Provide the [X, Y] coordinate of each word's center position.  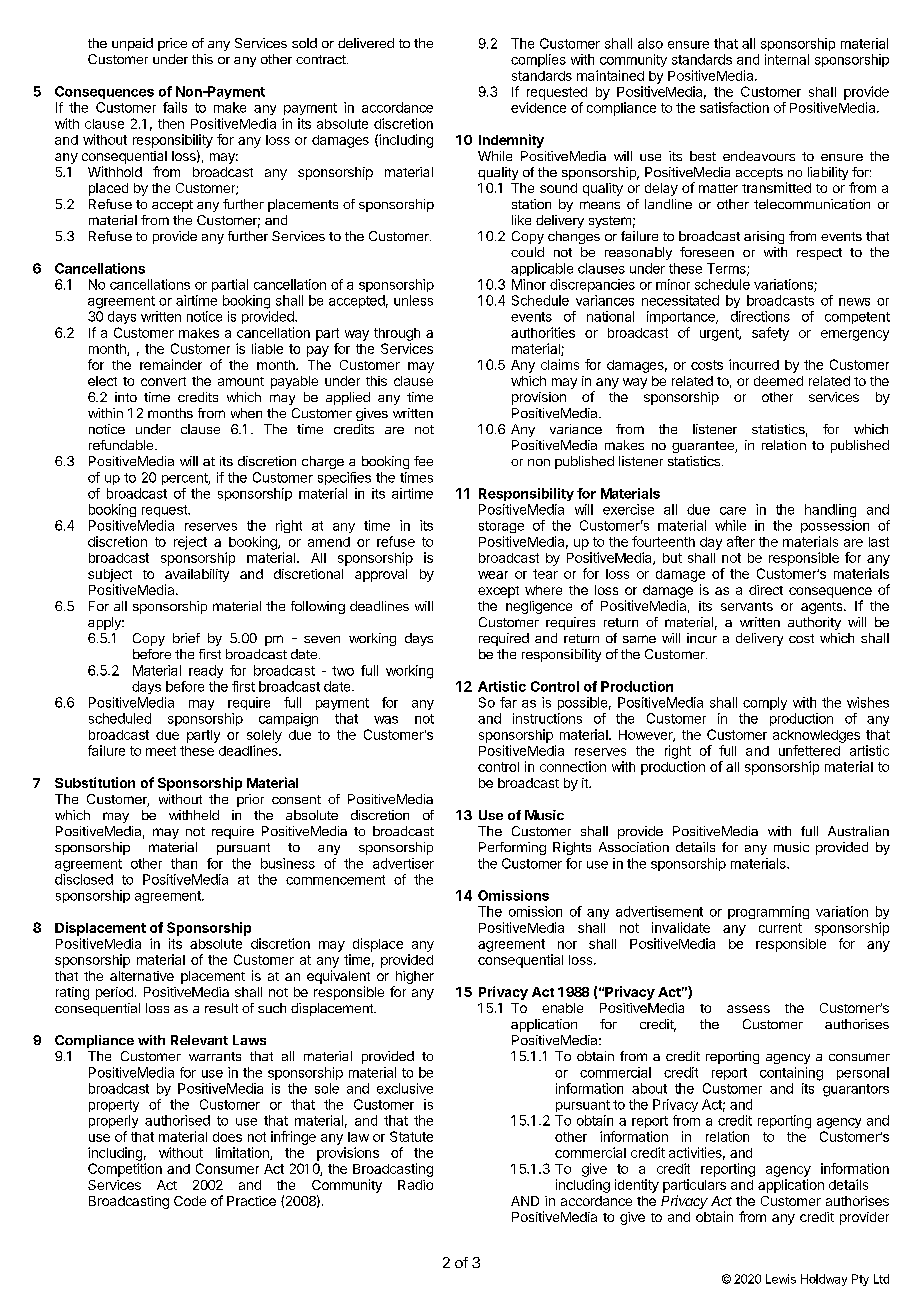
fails [175, 107]
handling [830, 511]
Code [190, 1201]
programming [768, 912]
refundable [121, 445]
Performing [512, 848]
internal [787, 59]
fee [423, 461]
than [184, 863]
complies [538, 60]
